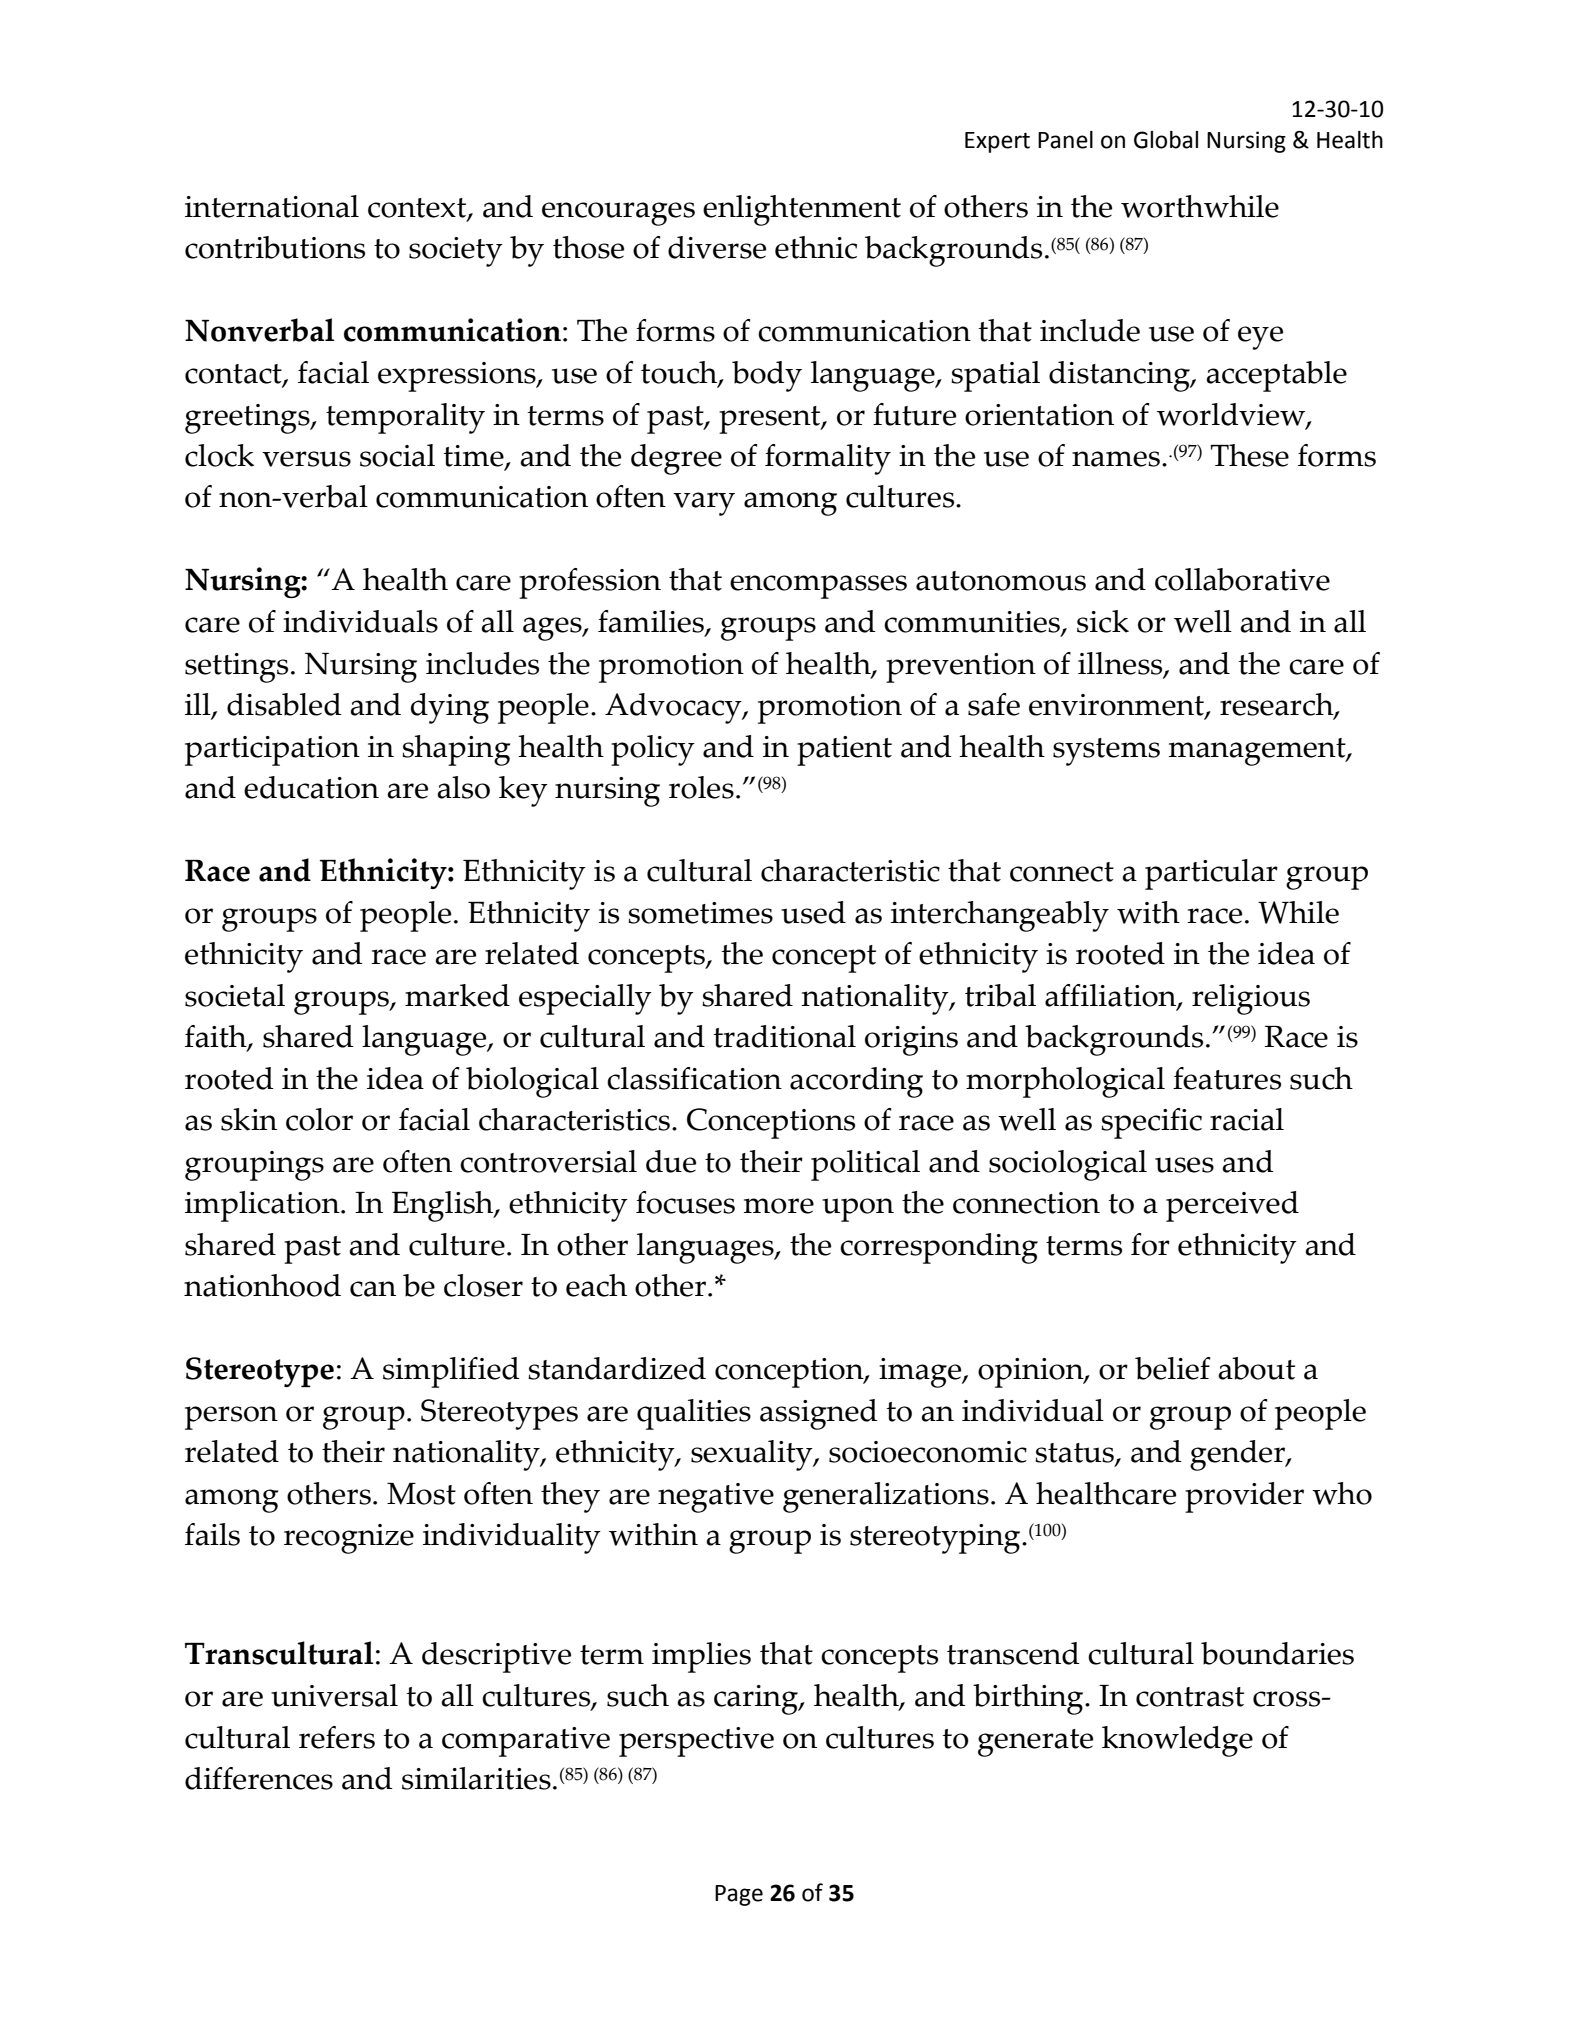 This page has height=2031, width=1569. What do you see at coordinates (1166, 140) in the page?
I see `Global` at bounding box center [1166, 140].
